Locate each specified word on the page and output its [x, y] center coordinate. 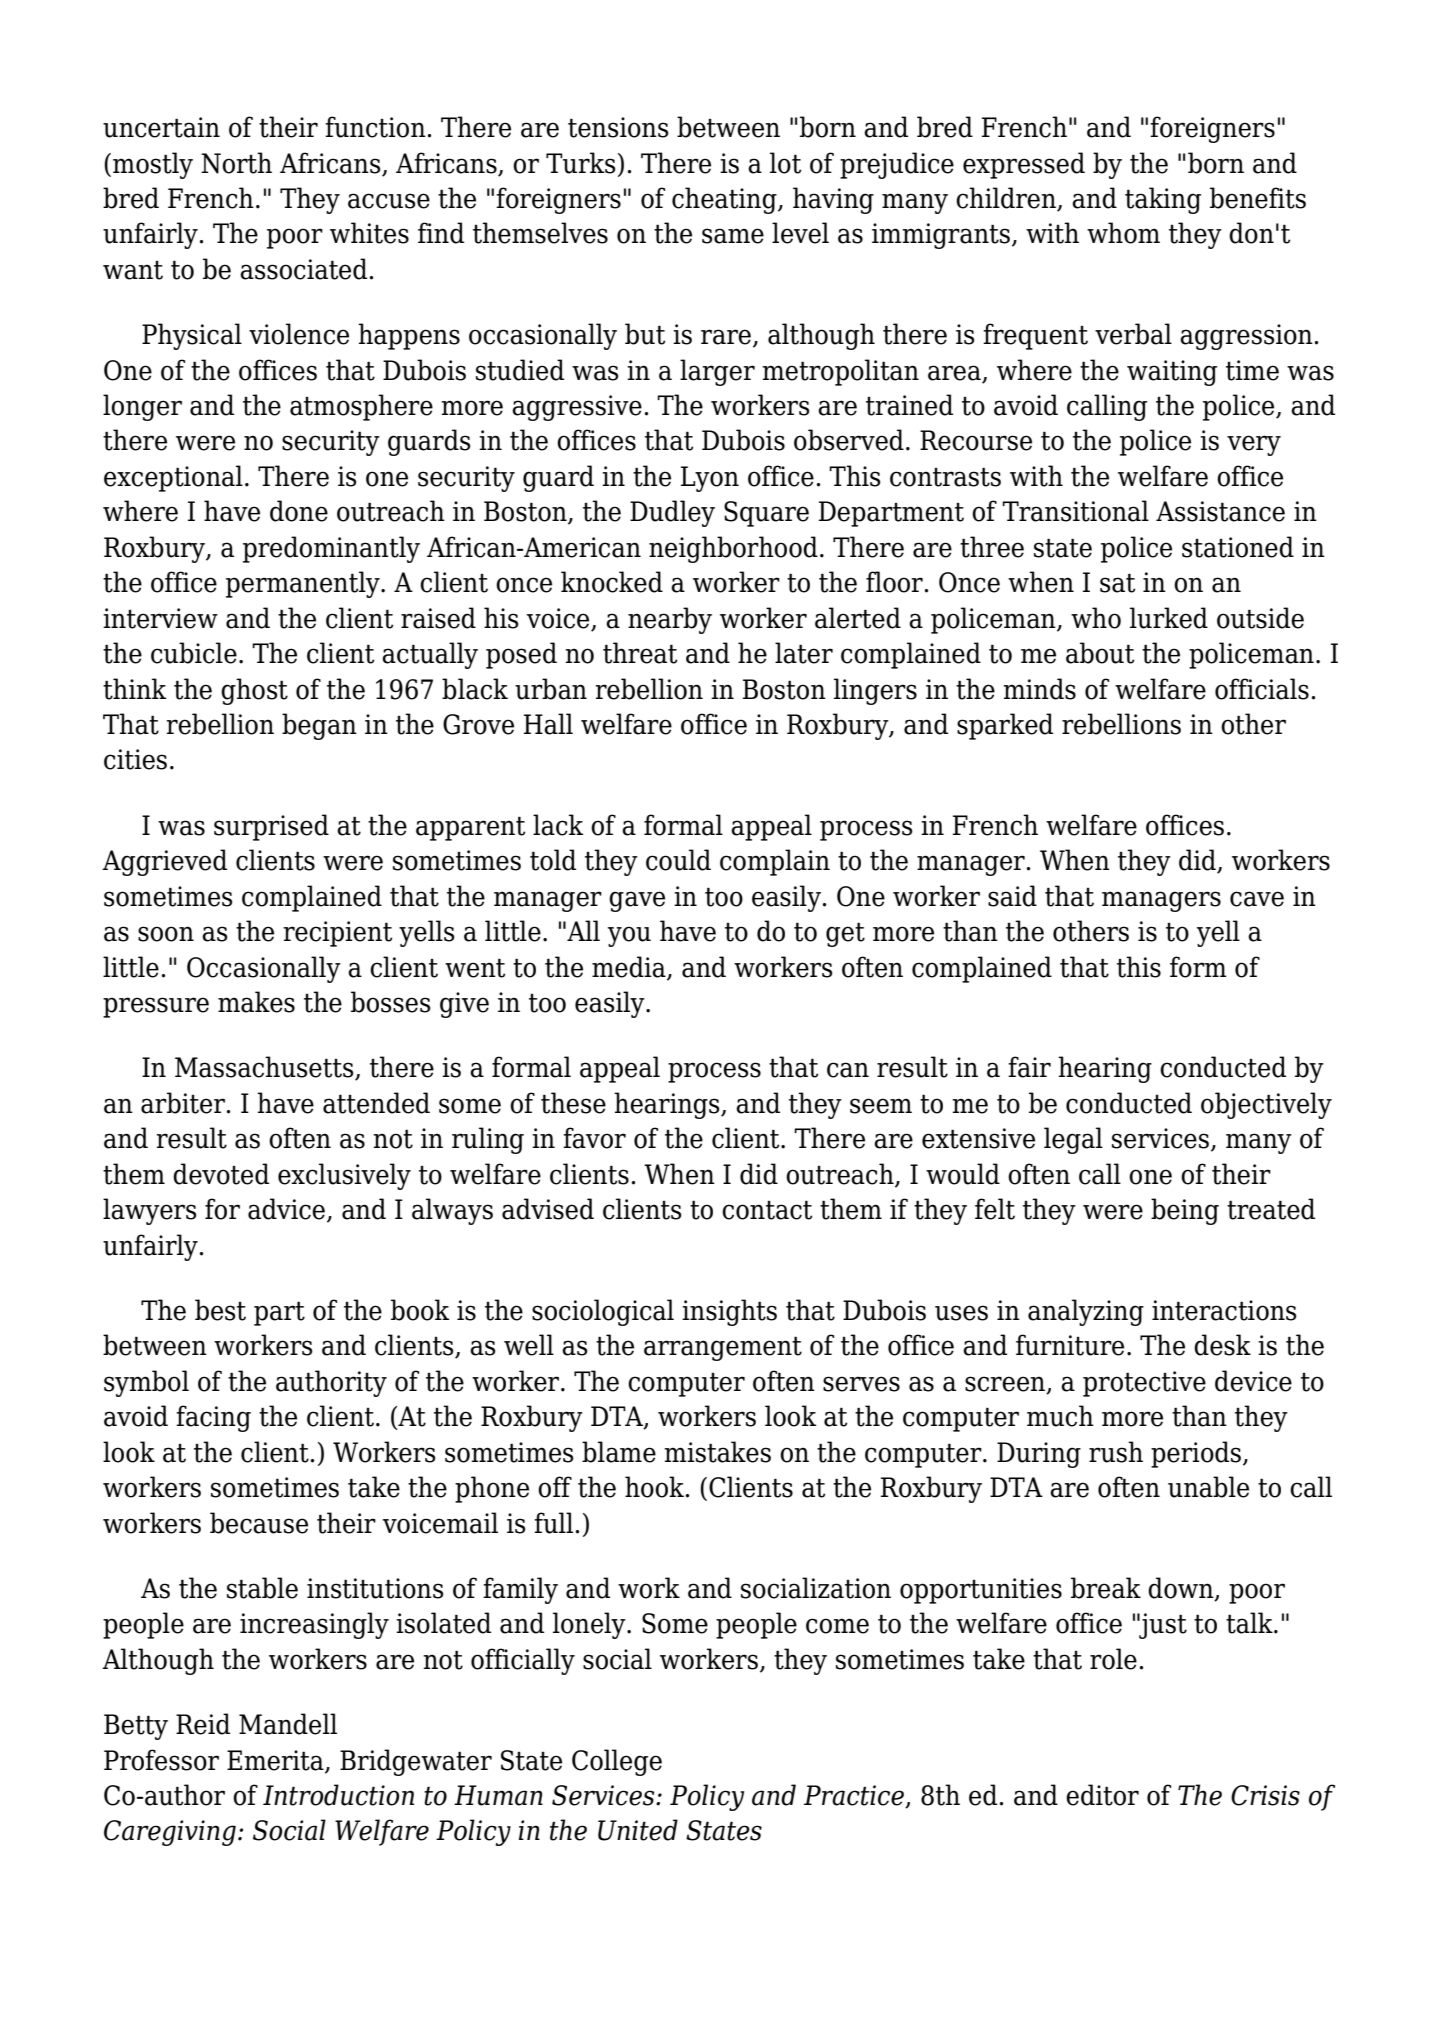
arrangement [723, 1348]
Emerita [276, 1761]
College [617, 1762]
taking [1163, 200]
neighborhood [733, 549]
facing [213, 1418]
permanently [304, 584]
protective [1144, 1384]
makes [256, 1002]
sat [1117, 583]
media [630, 967]
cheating [725, 200]
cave [1257, 899]
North [236, 163]
